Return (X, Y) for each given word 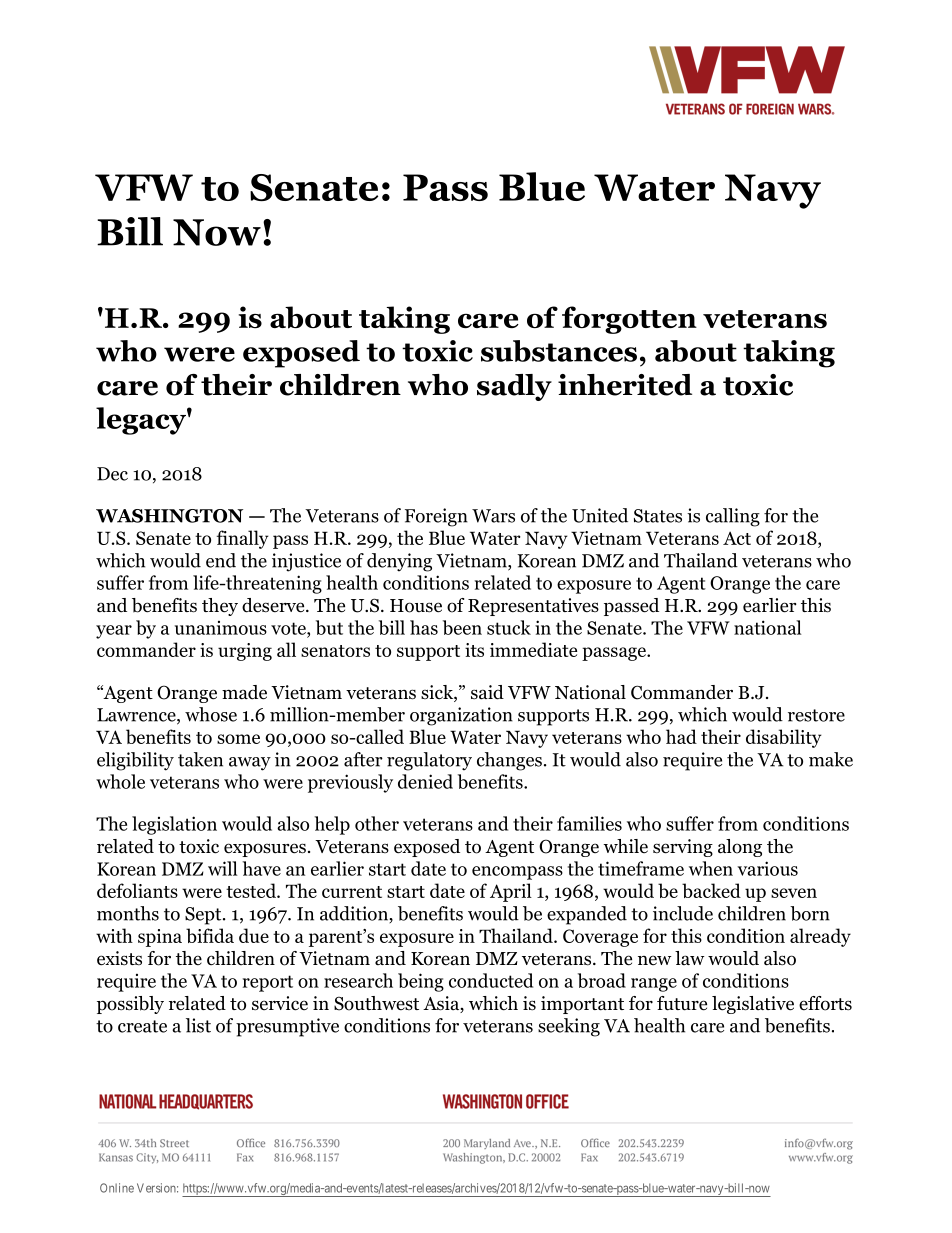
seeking (569, 1027)
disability (784, 738)
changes (509, 761)
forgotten (629, 320)
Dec (112, 474)
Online (117, 1188)
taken (200, 759)
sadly (514, 387)
